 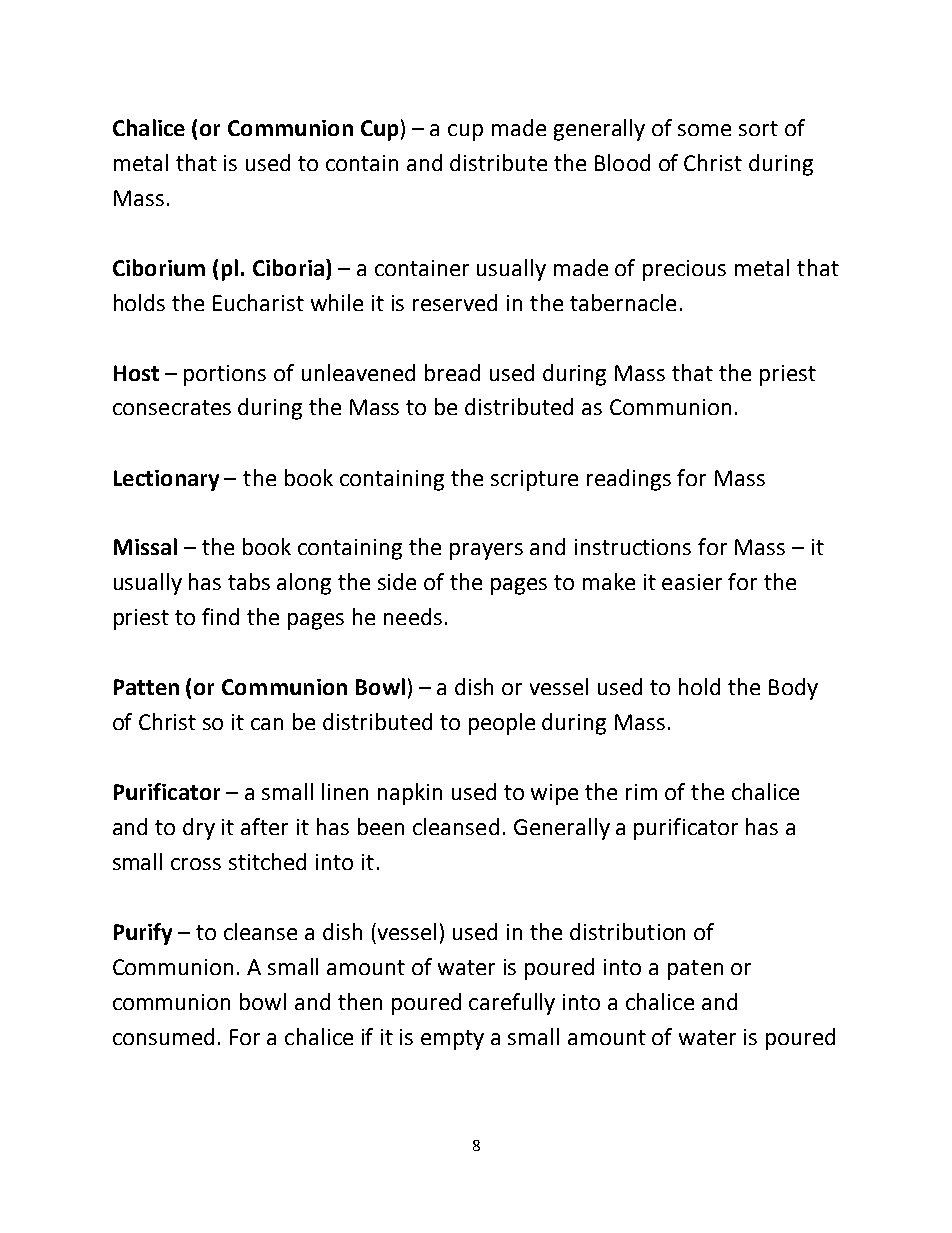 What do you see at coordinates (249, 581) in the image?
I see `tabs` at bounding box center [249, 581].
